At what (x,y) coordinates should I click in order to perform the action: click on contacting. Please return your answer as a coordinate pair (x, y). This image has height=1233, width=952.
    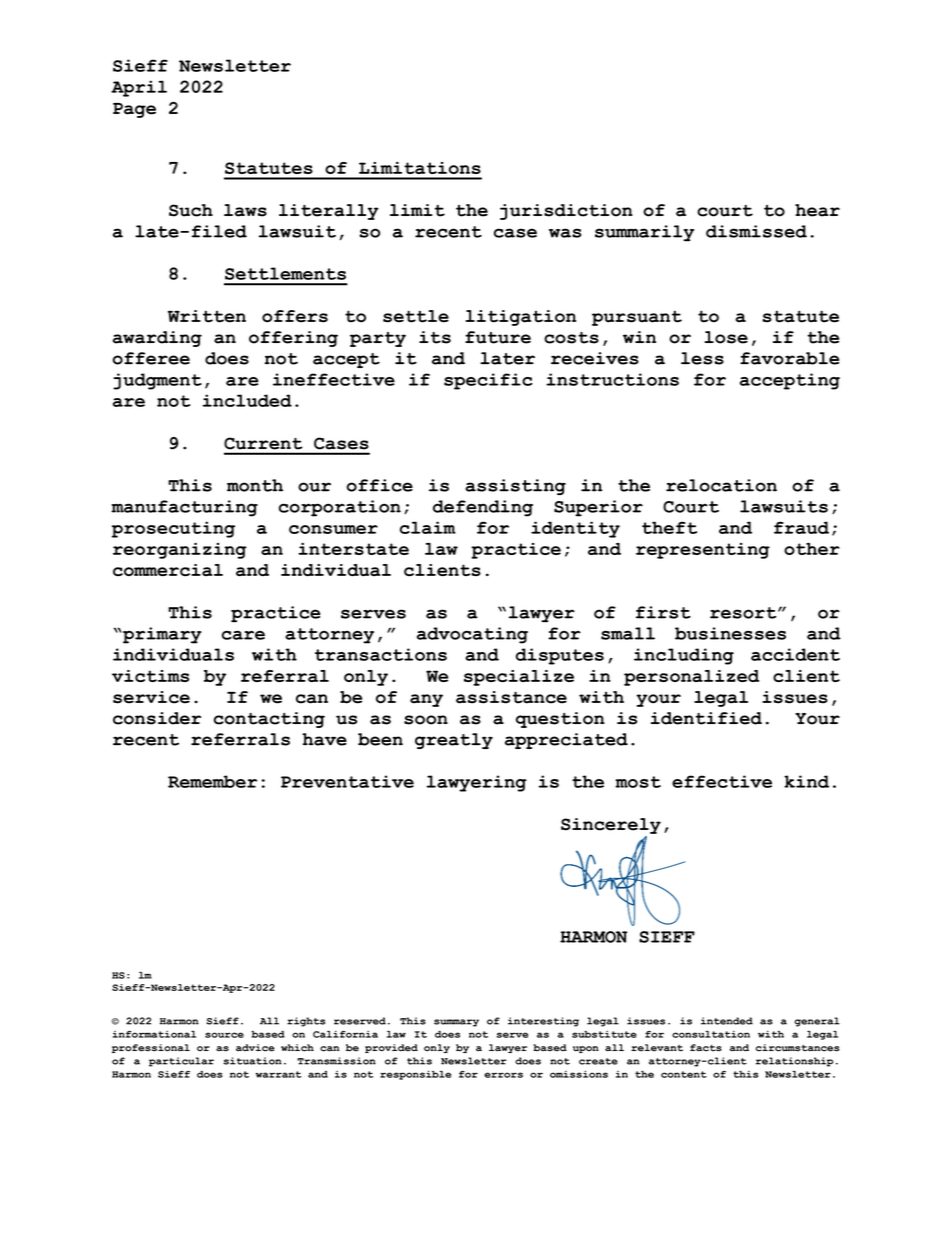
    Looking at the image, I should click on (269, 720).
